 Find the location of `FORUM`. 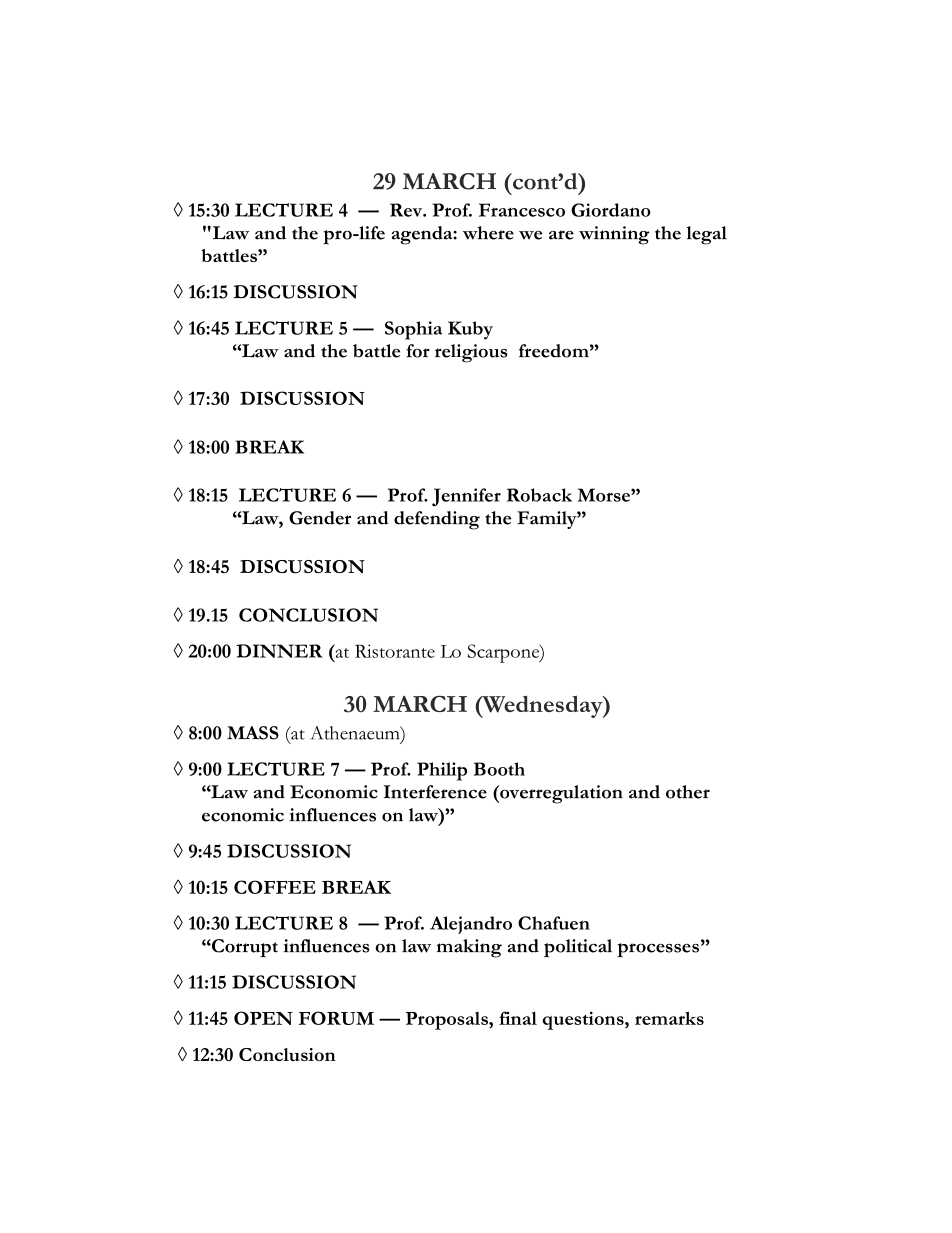

FORUM is located at coordinates (336, 1018).
